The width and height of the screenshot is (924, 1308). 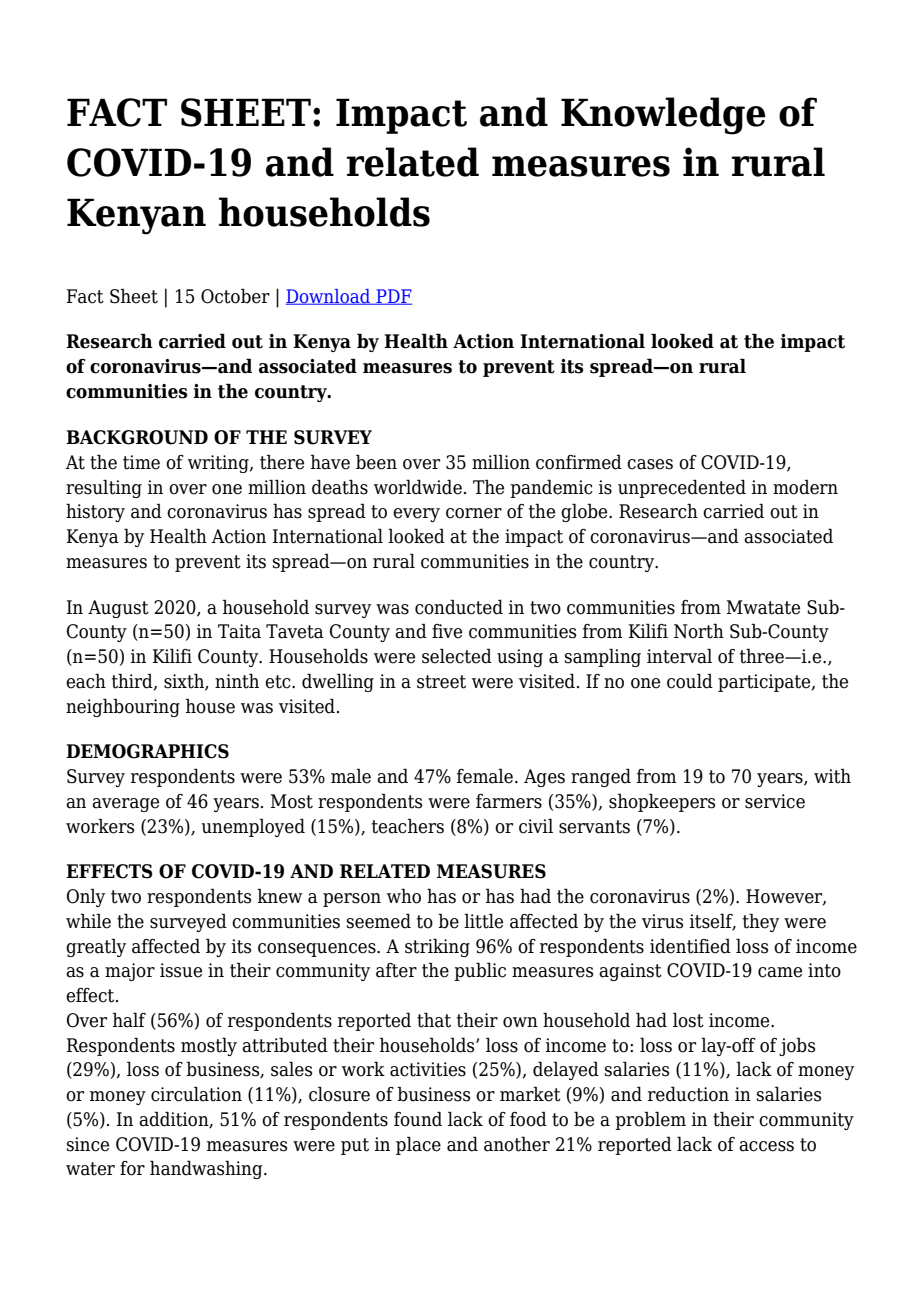 I want to click on BACKGROUND, so click(x=137, y=437).
